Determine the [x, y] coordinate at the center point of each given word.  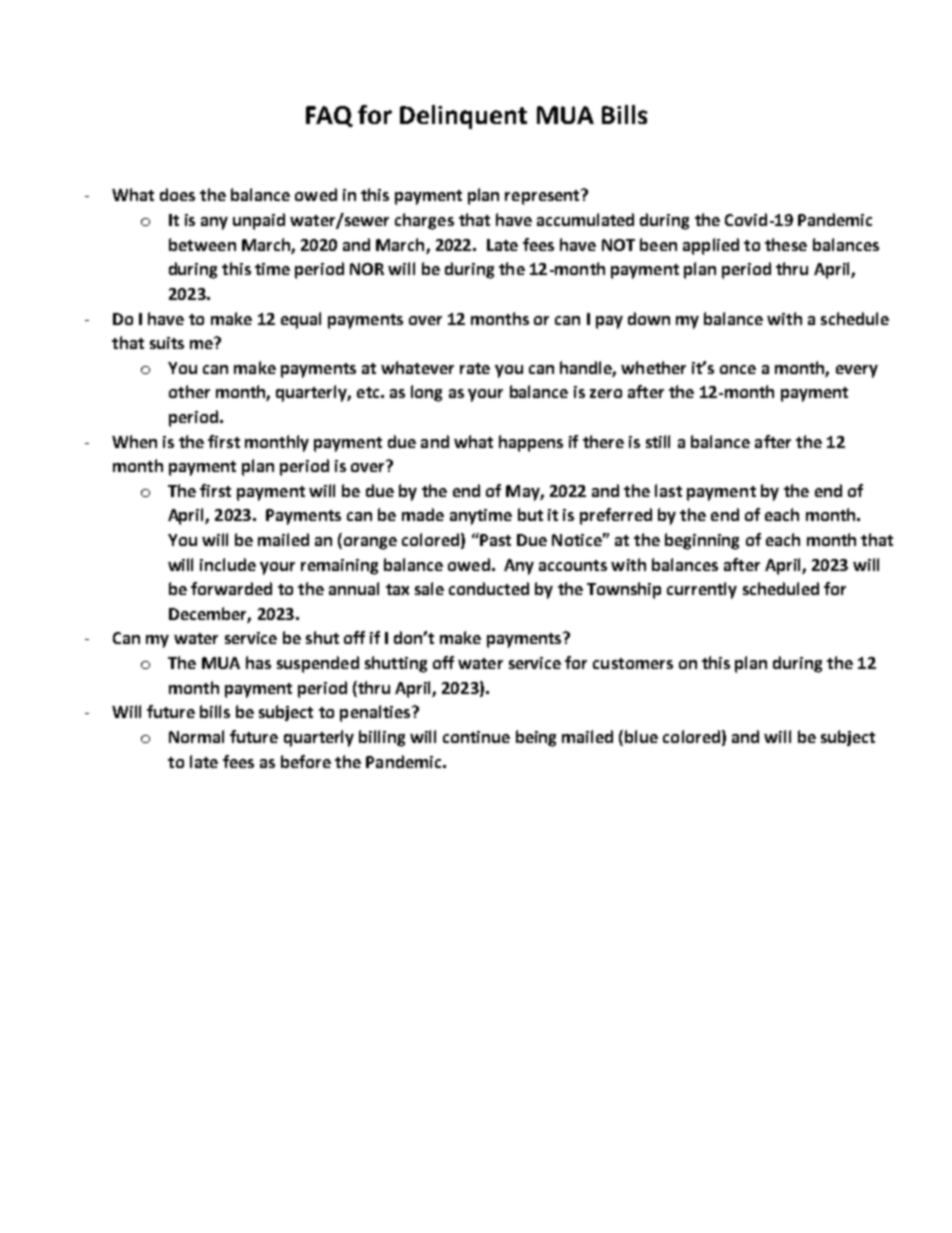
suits [167, 343]
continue [476, 737]
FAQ [329, 116]
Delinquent [463, 117]
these [786, 244]
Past [494, 539]
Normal [196, 736]
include [228, 564]
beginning [702, 541]
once [738, 369]
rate [475, 368]
